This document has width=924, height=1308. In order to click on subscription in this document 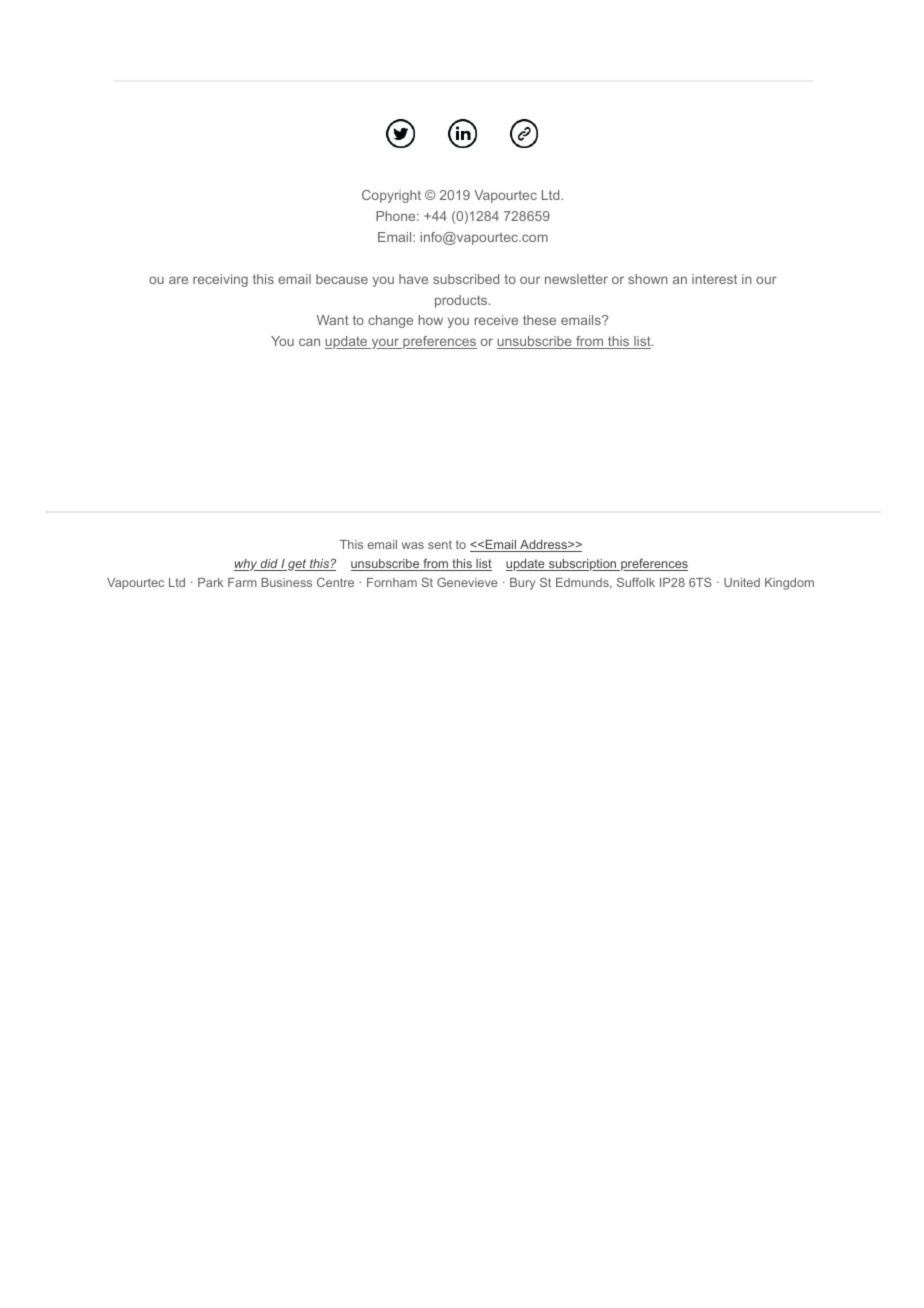, I will do `click(583, 565)`.
